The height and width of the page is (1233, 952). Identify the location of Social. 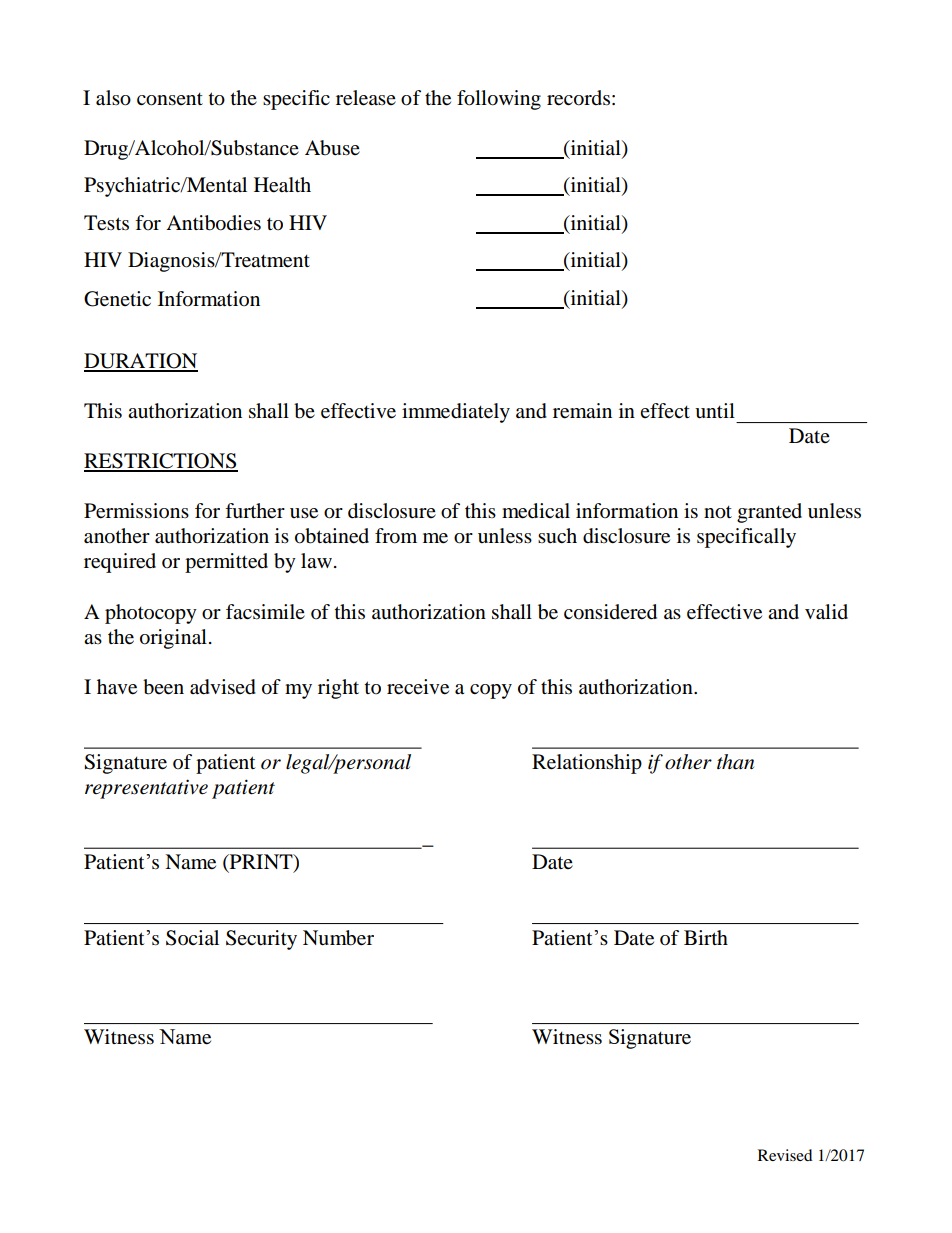
(192, 938).
